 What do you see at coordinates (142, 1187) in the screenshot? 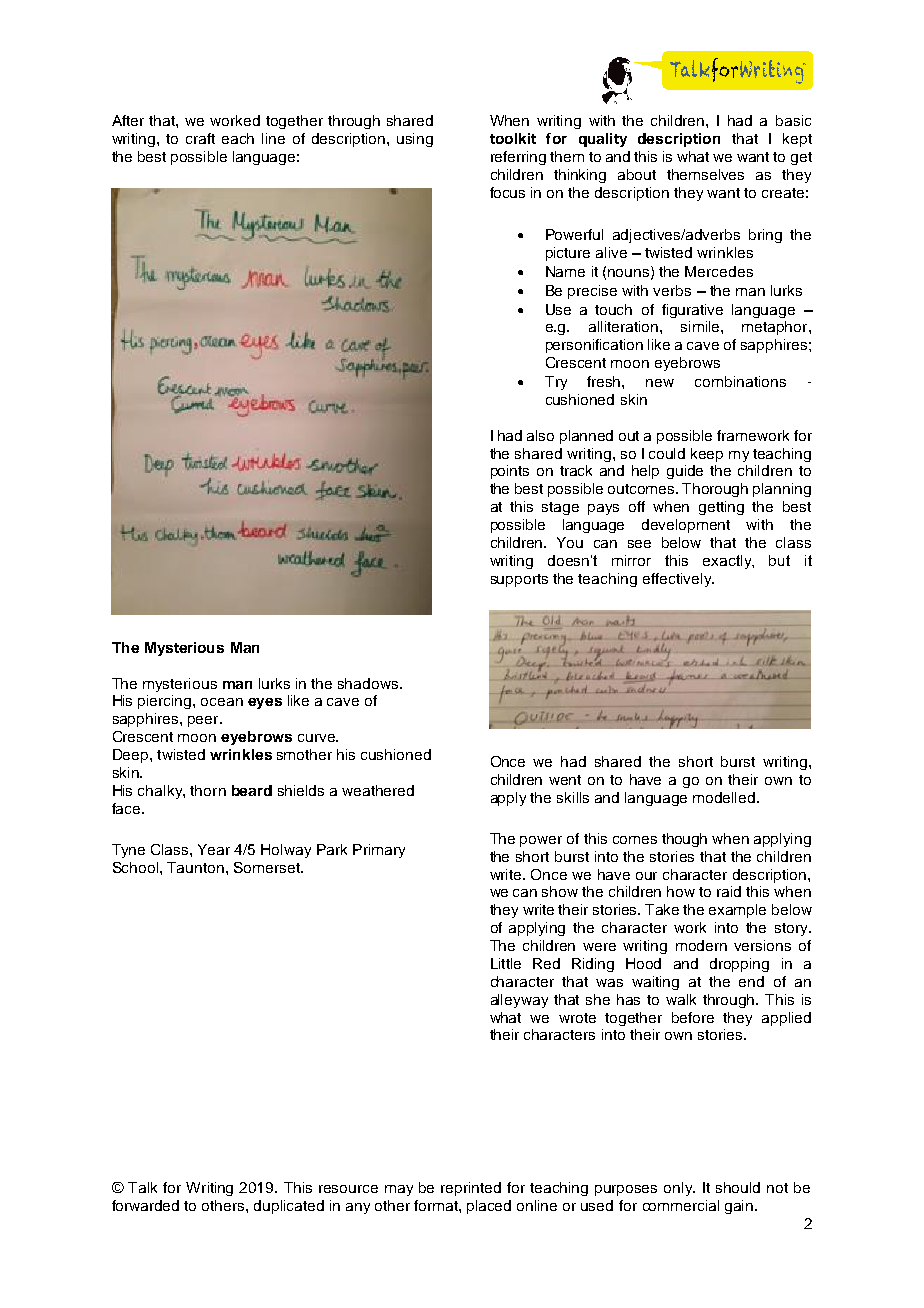
I see `Talk` at bounding box center [142, 1187].
